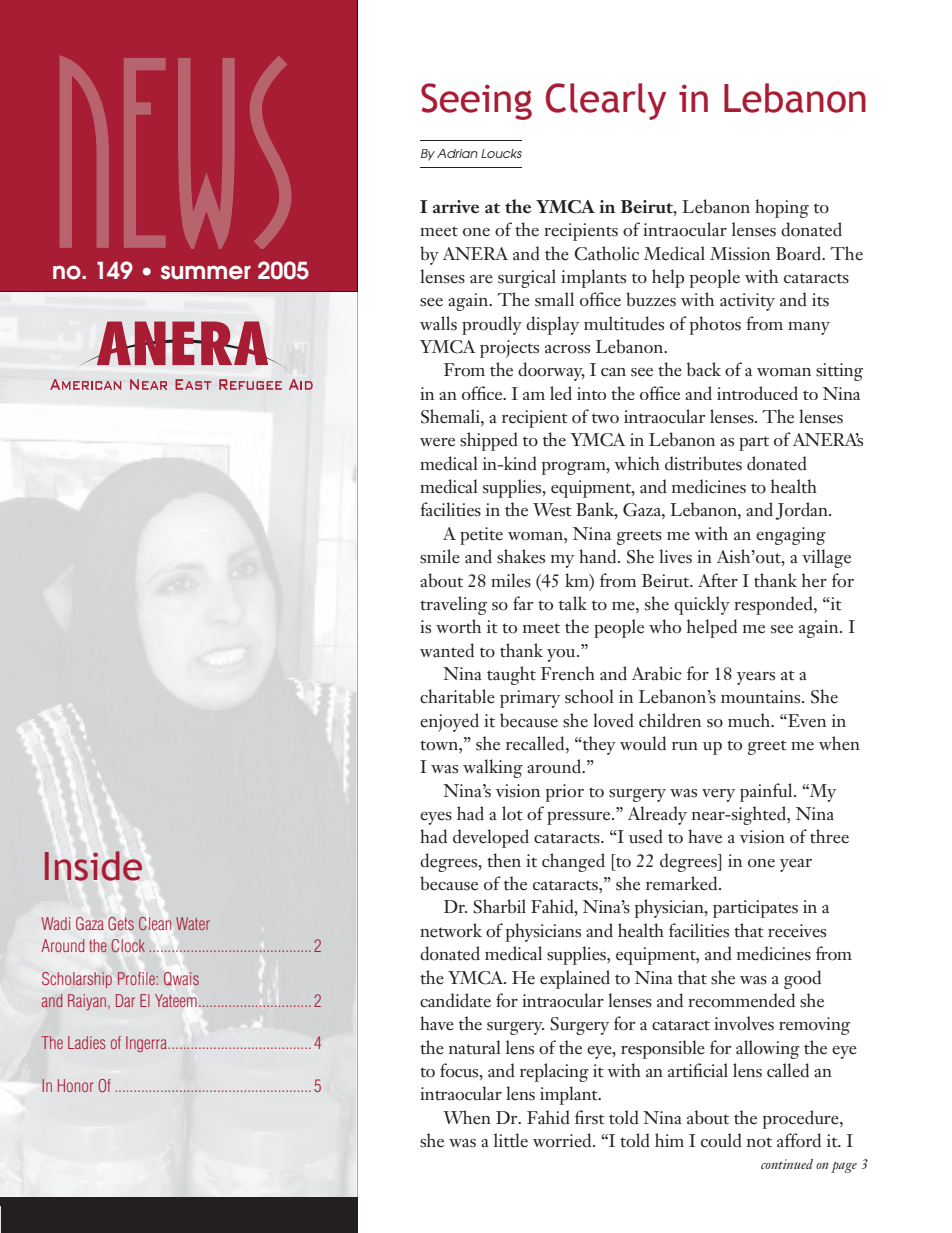 This image has width=952, height=1233. I want to click on summer, so click(206, 272).
